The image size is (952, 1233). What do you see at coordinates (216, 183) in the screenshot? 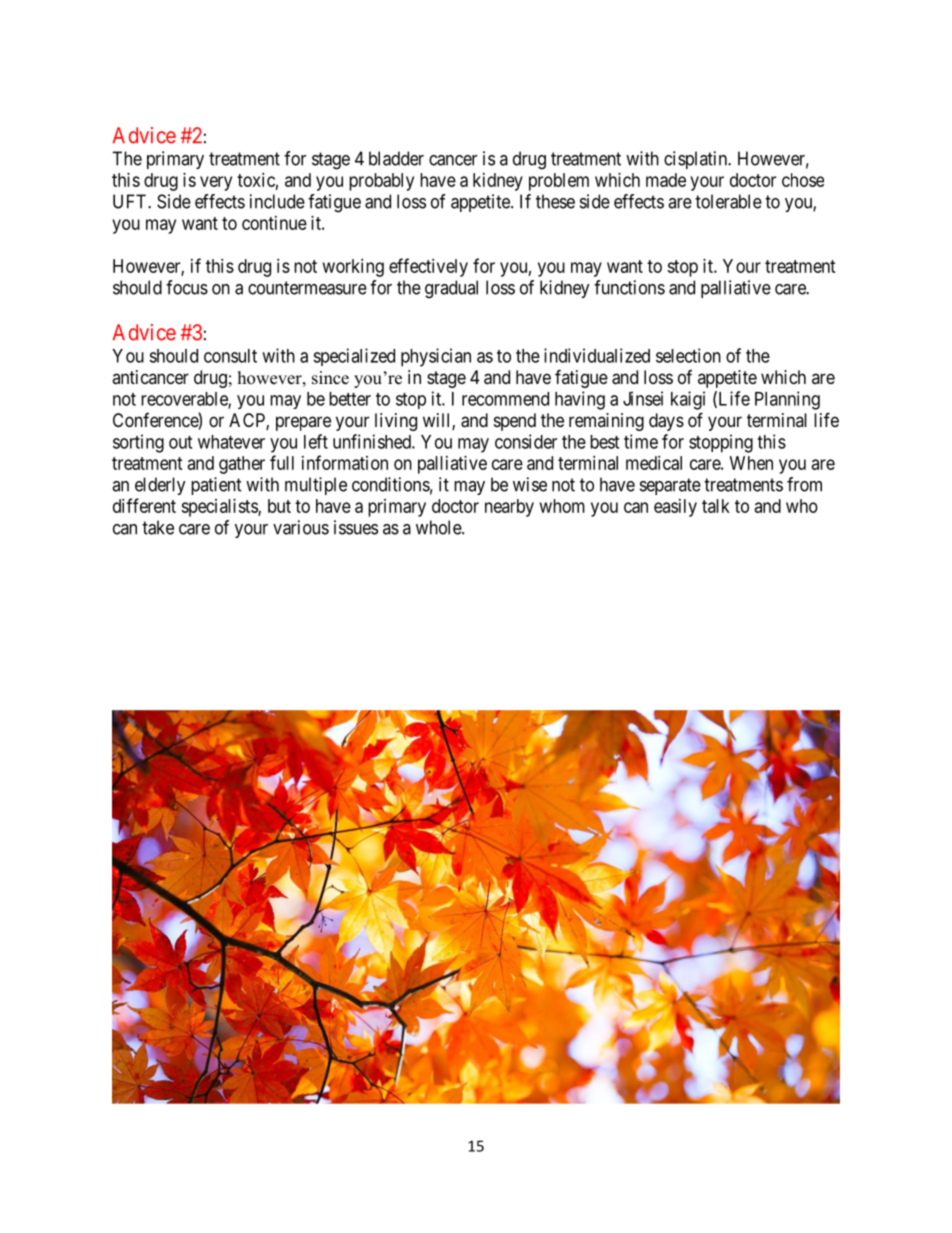
I see `very` at bounding box center [216, 183].
